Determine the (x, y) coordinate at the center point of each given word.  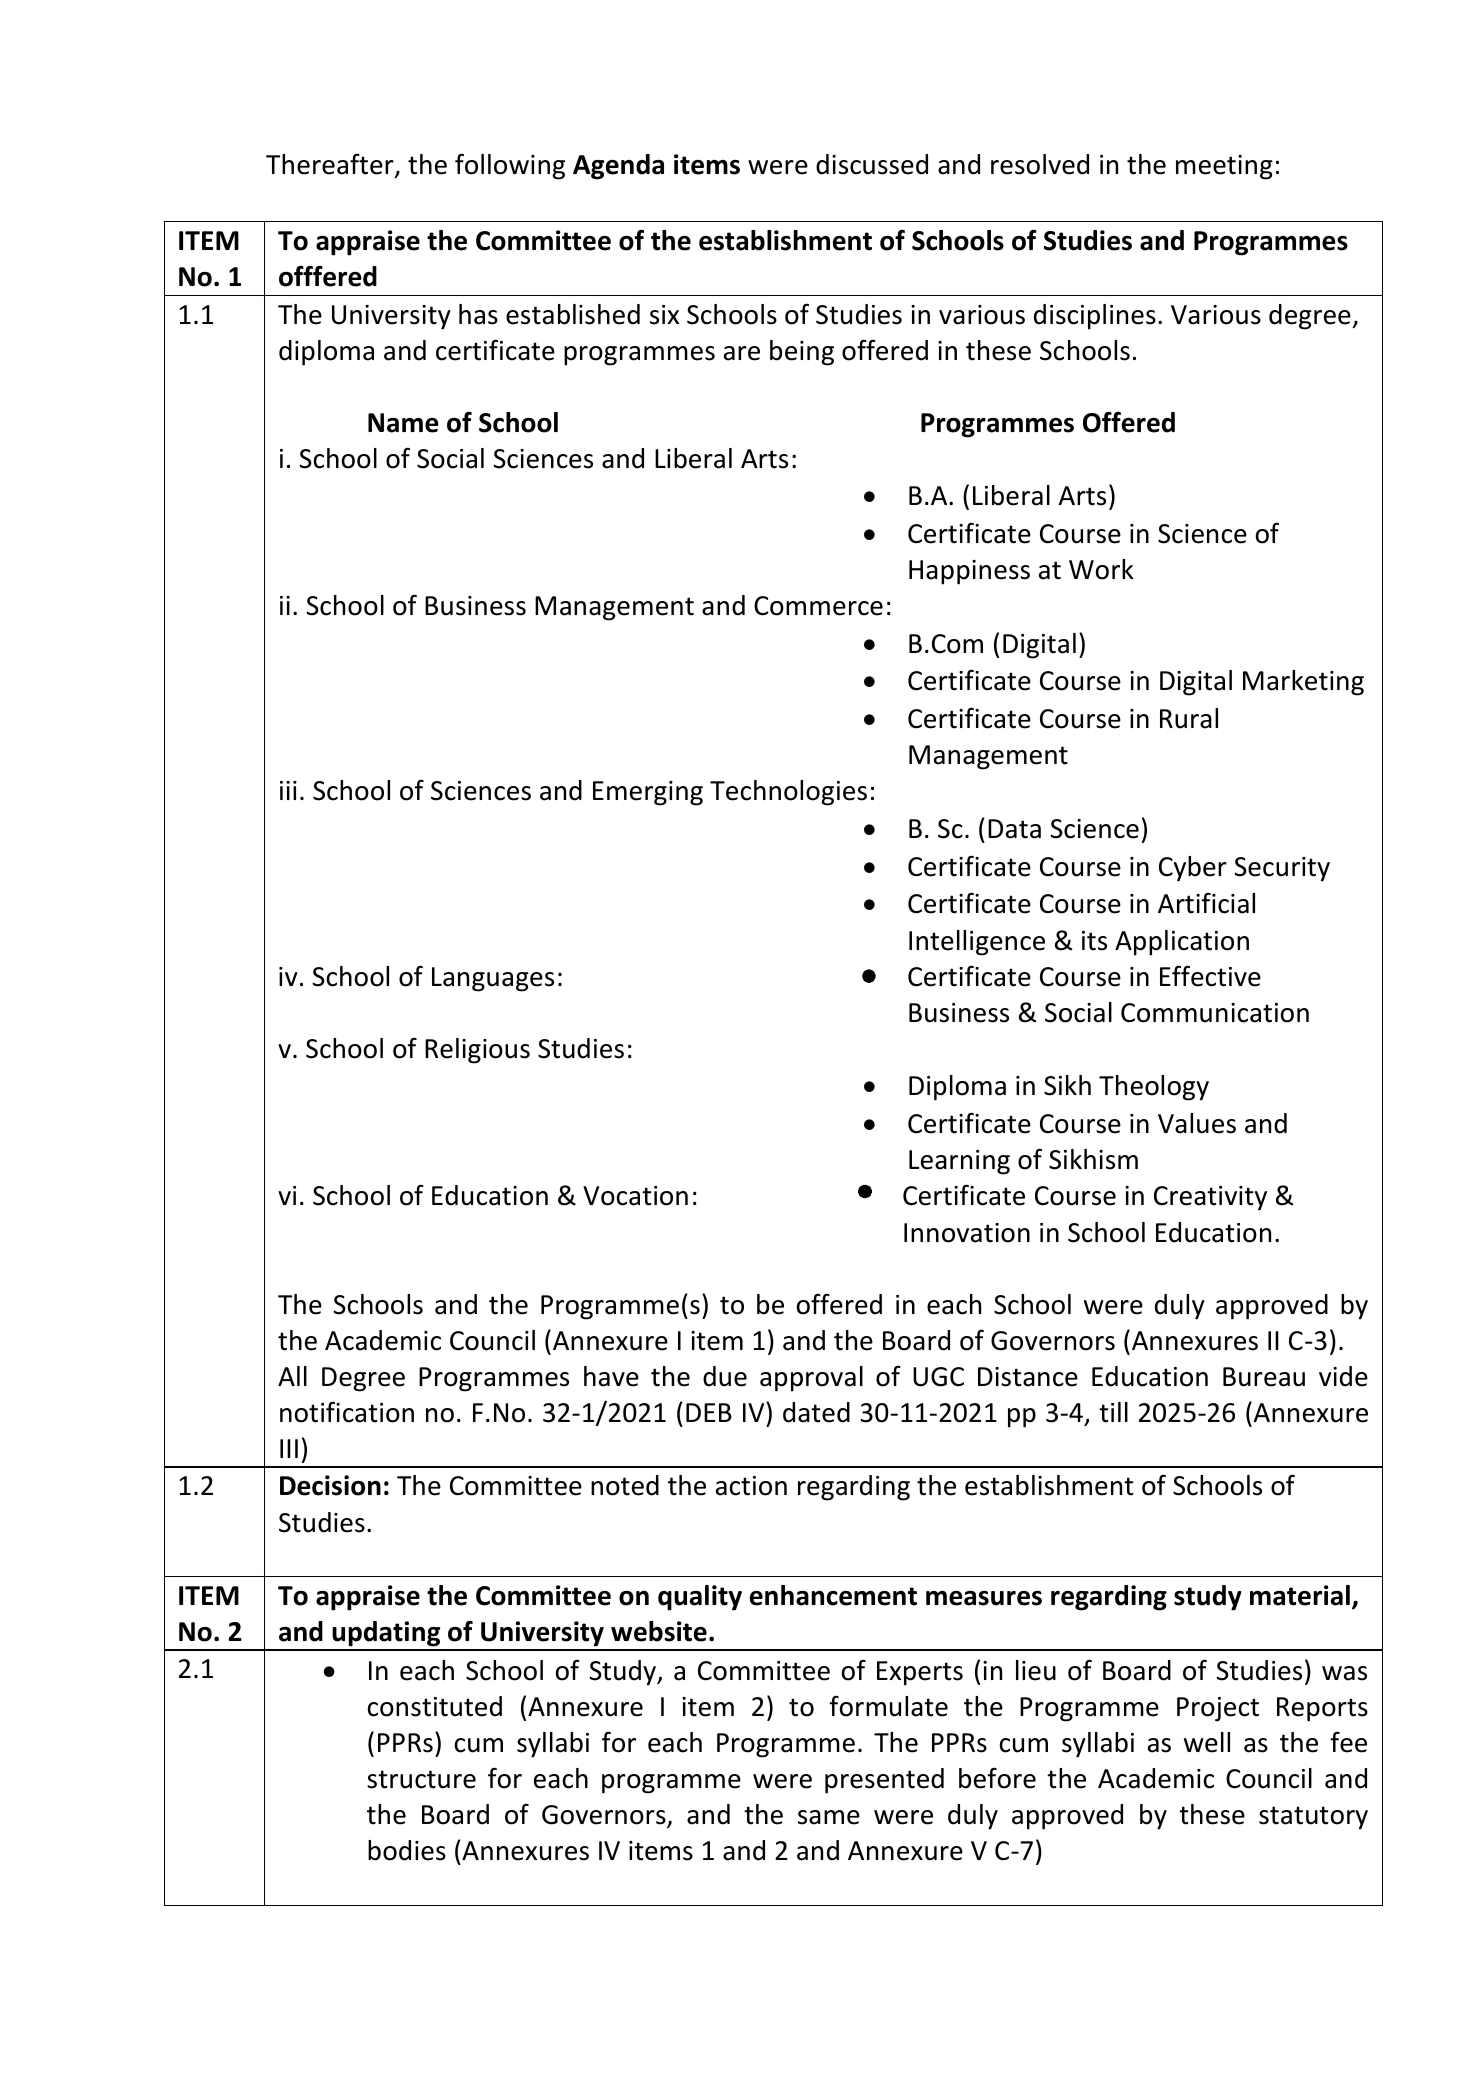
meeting (1224, 167)
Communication (1215, 1013)
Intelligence (977, 943)
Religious (477, 1051)
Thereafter (331, 165)
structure (421, 1779)
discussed (872, 164)
